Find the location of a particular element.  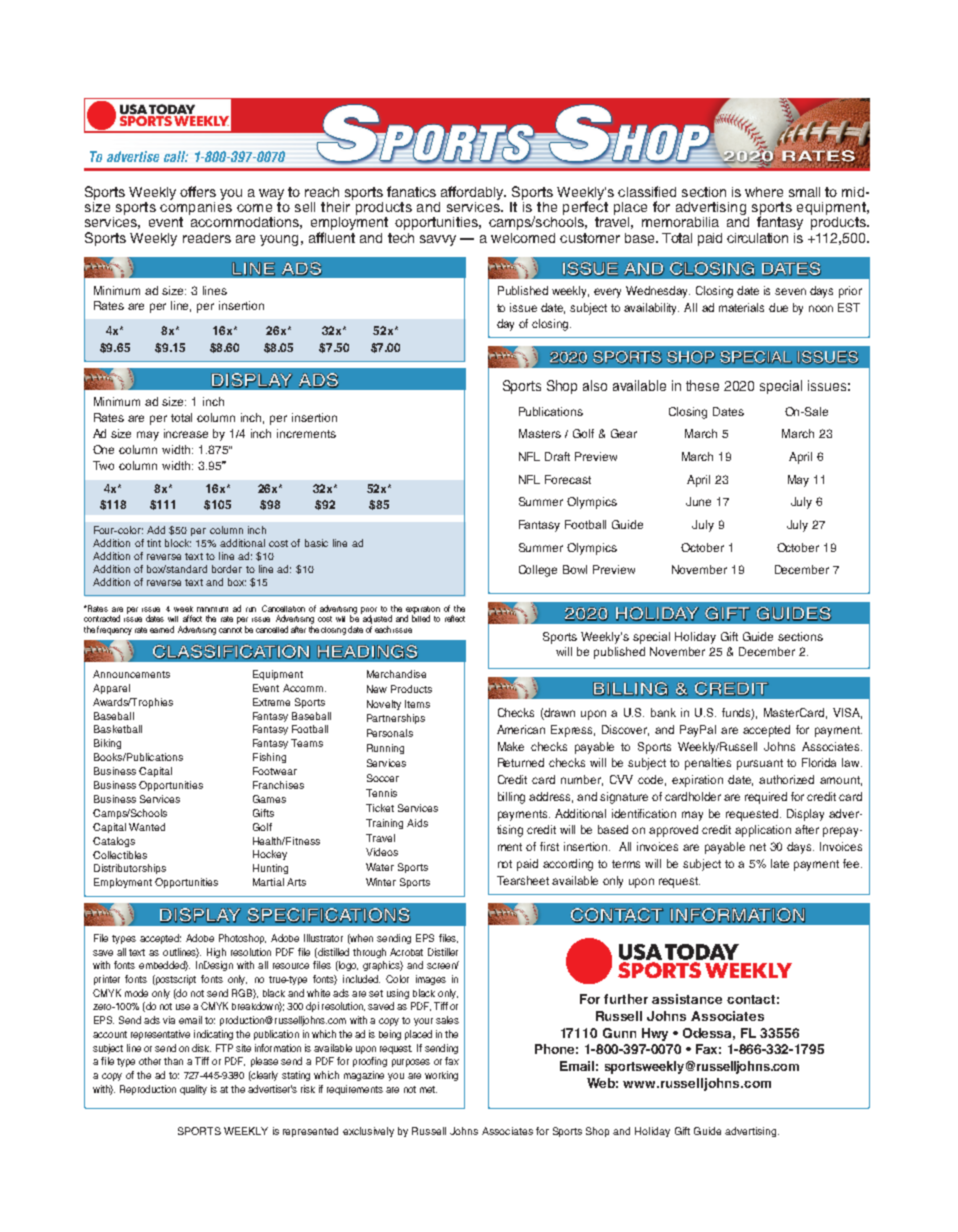

where is located at coordinates (764, 192).
